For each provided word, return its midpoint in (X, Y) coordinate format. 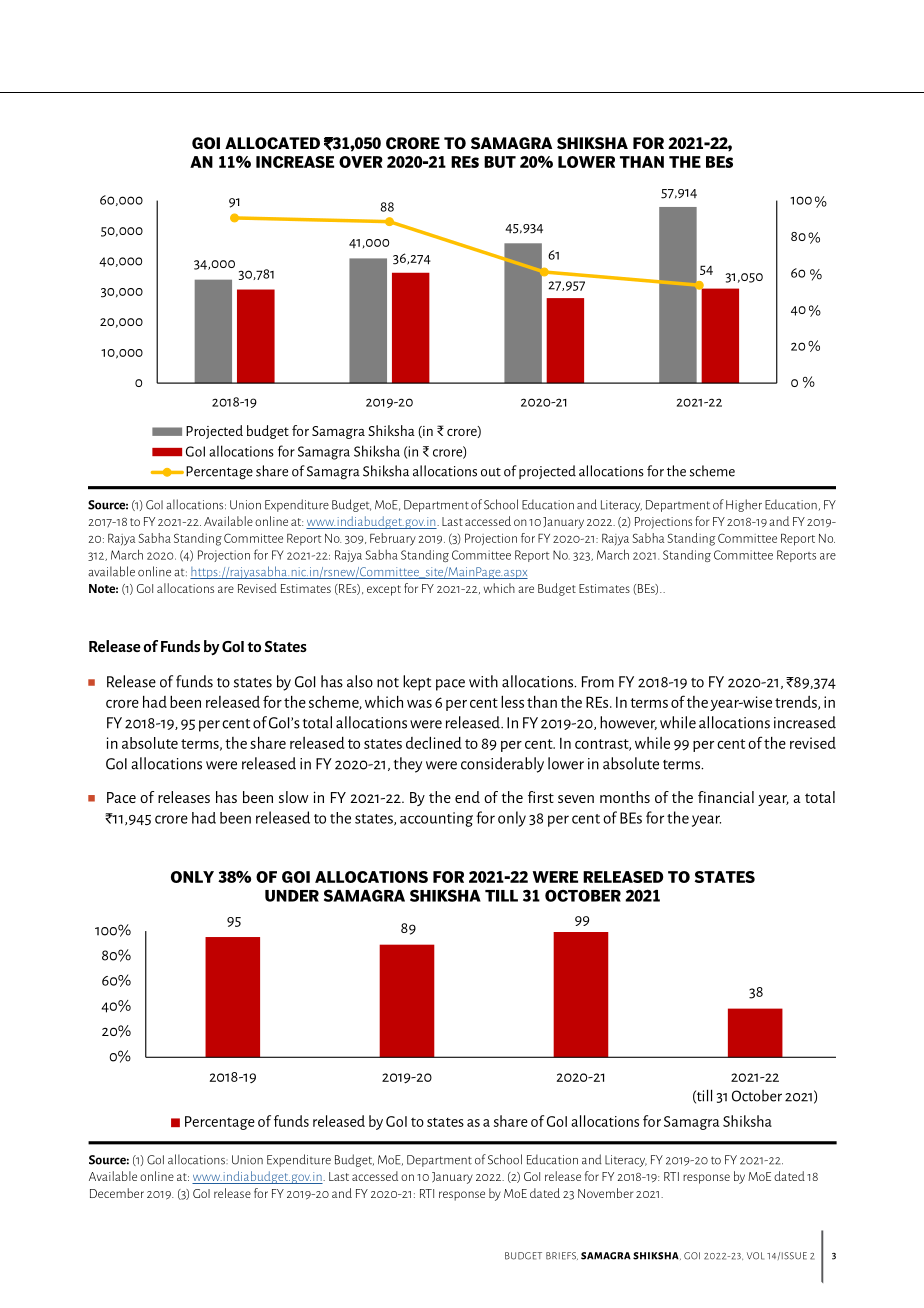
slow (294, 797)
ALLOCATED (272, 143)
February (393, 539)
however (628, 723)
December (117, 1193)
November (605, 1193)
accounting (436, 819)
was (419, 704)
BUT (500, 162)
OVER (361, 162)
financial (726, 797)
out (491, 472)
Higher (744, 505)
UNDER (292, 896)
